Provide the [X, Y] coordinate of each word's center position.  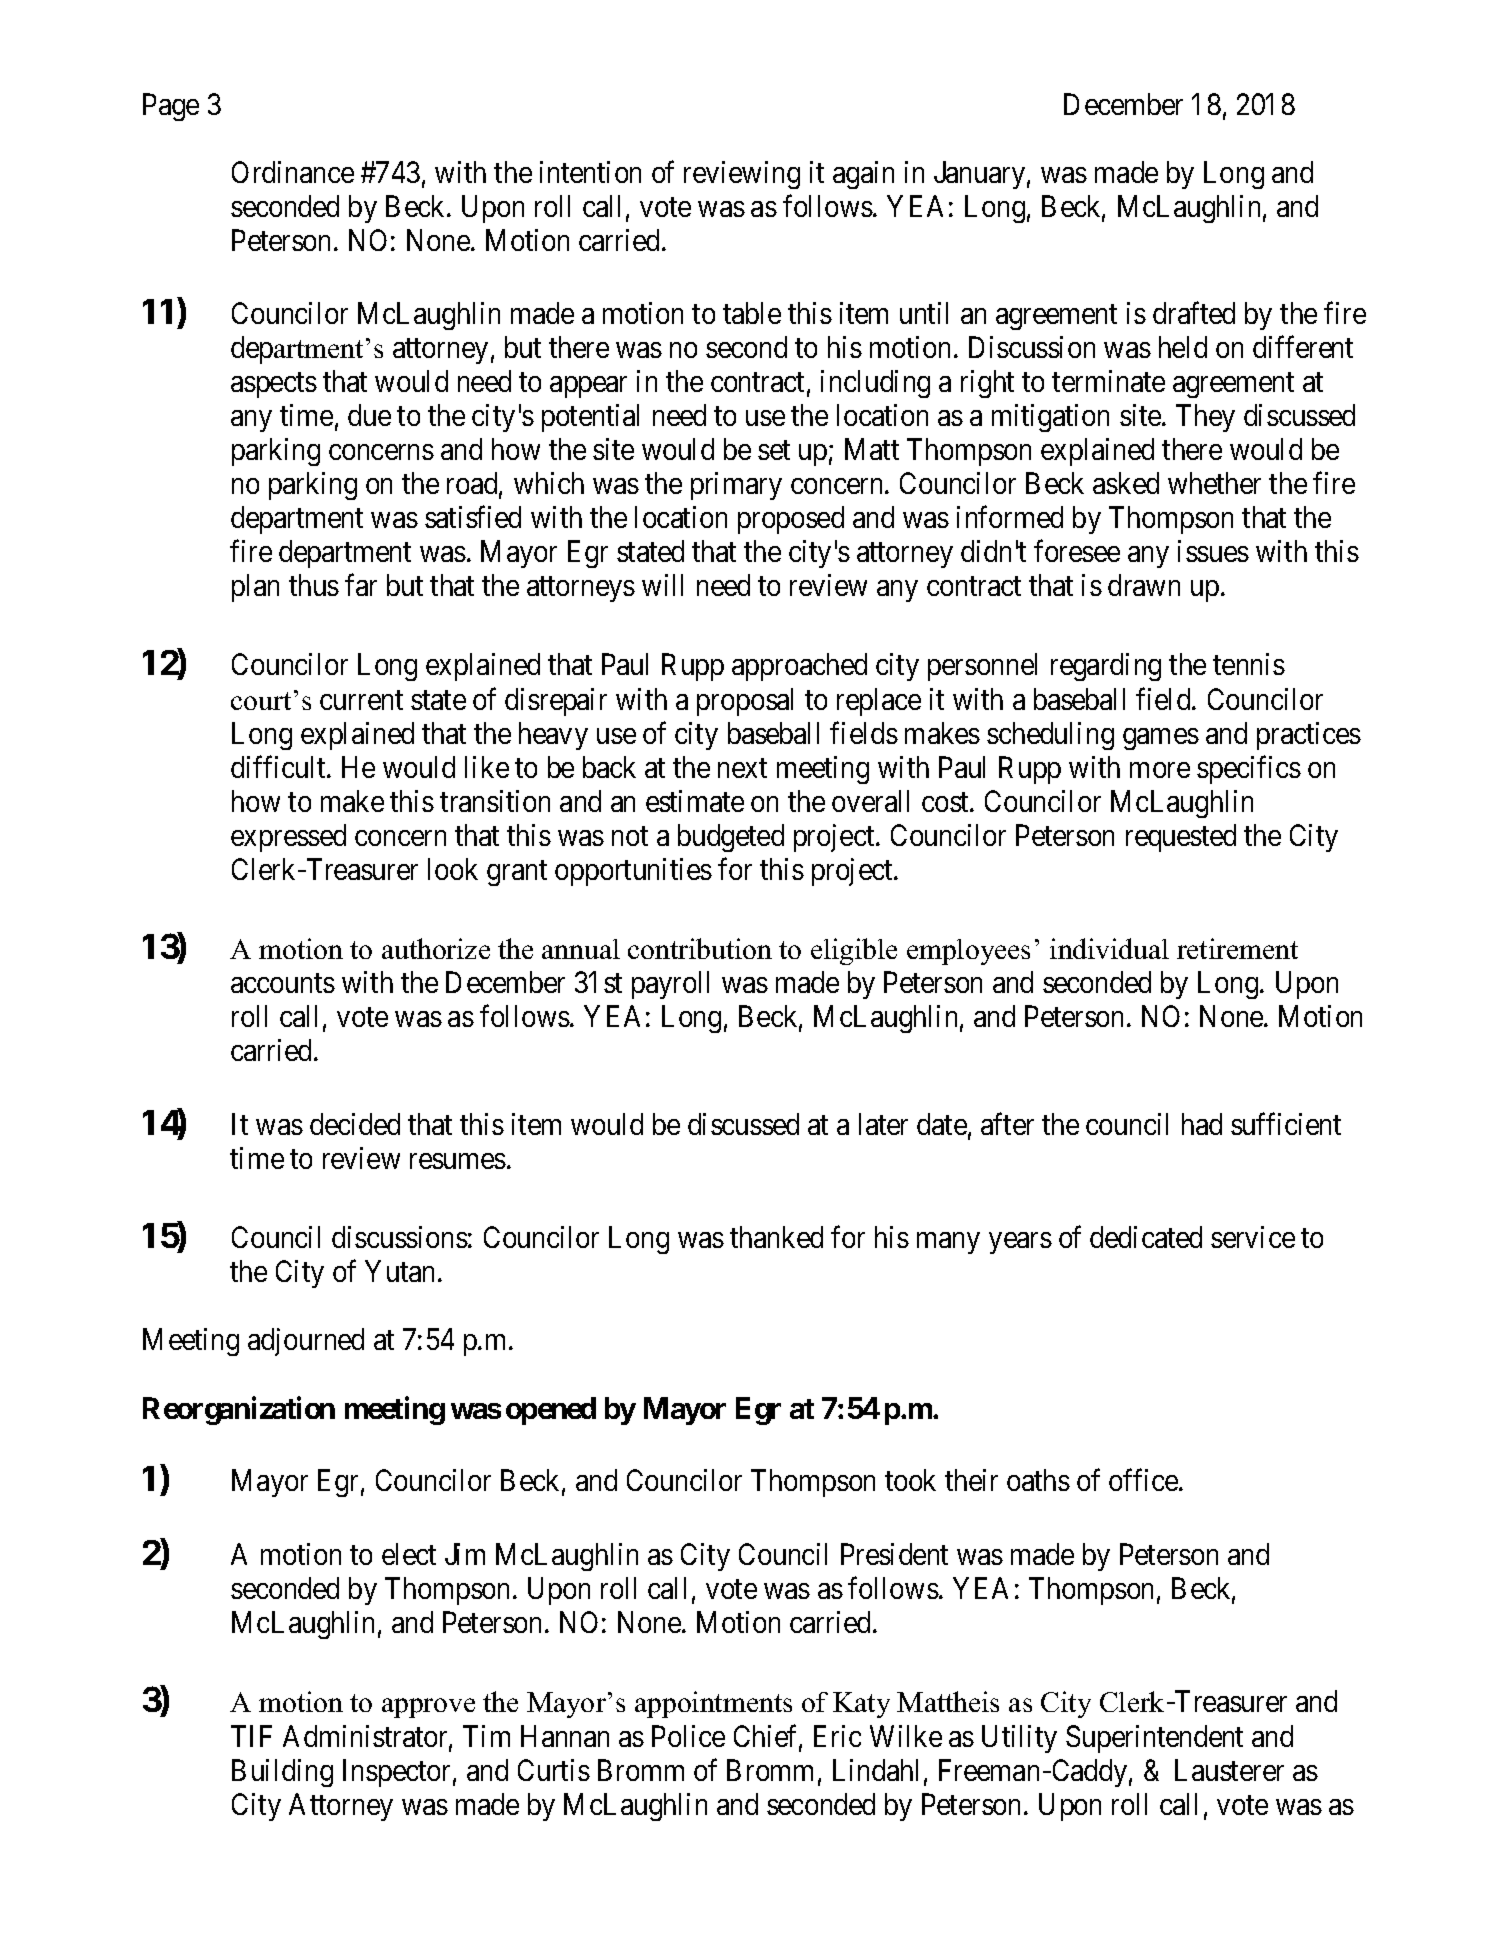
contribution [700, 948]
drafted [1194, 313]
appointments [713, 1704]
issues [1213, 551]
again [863, 175]
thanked [776, 1237]
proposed [791, 520]
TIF [251, 1736]
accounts [283, 983]
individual [1109, 948]
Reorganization [239, 1410]
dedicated [1146, 1237]
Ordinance [293, 172]
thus [314, 585]
